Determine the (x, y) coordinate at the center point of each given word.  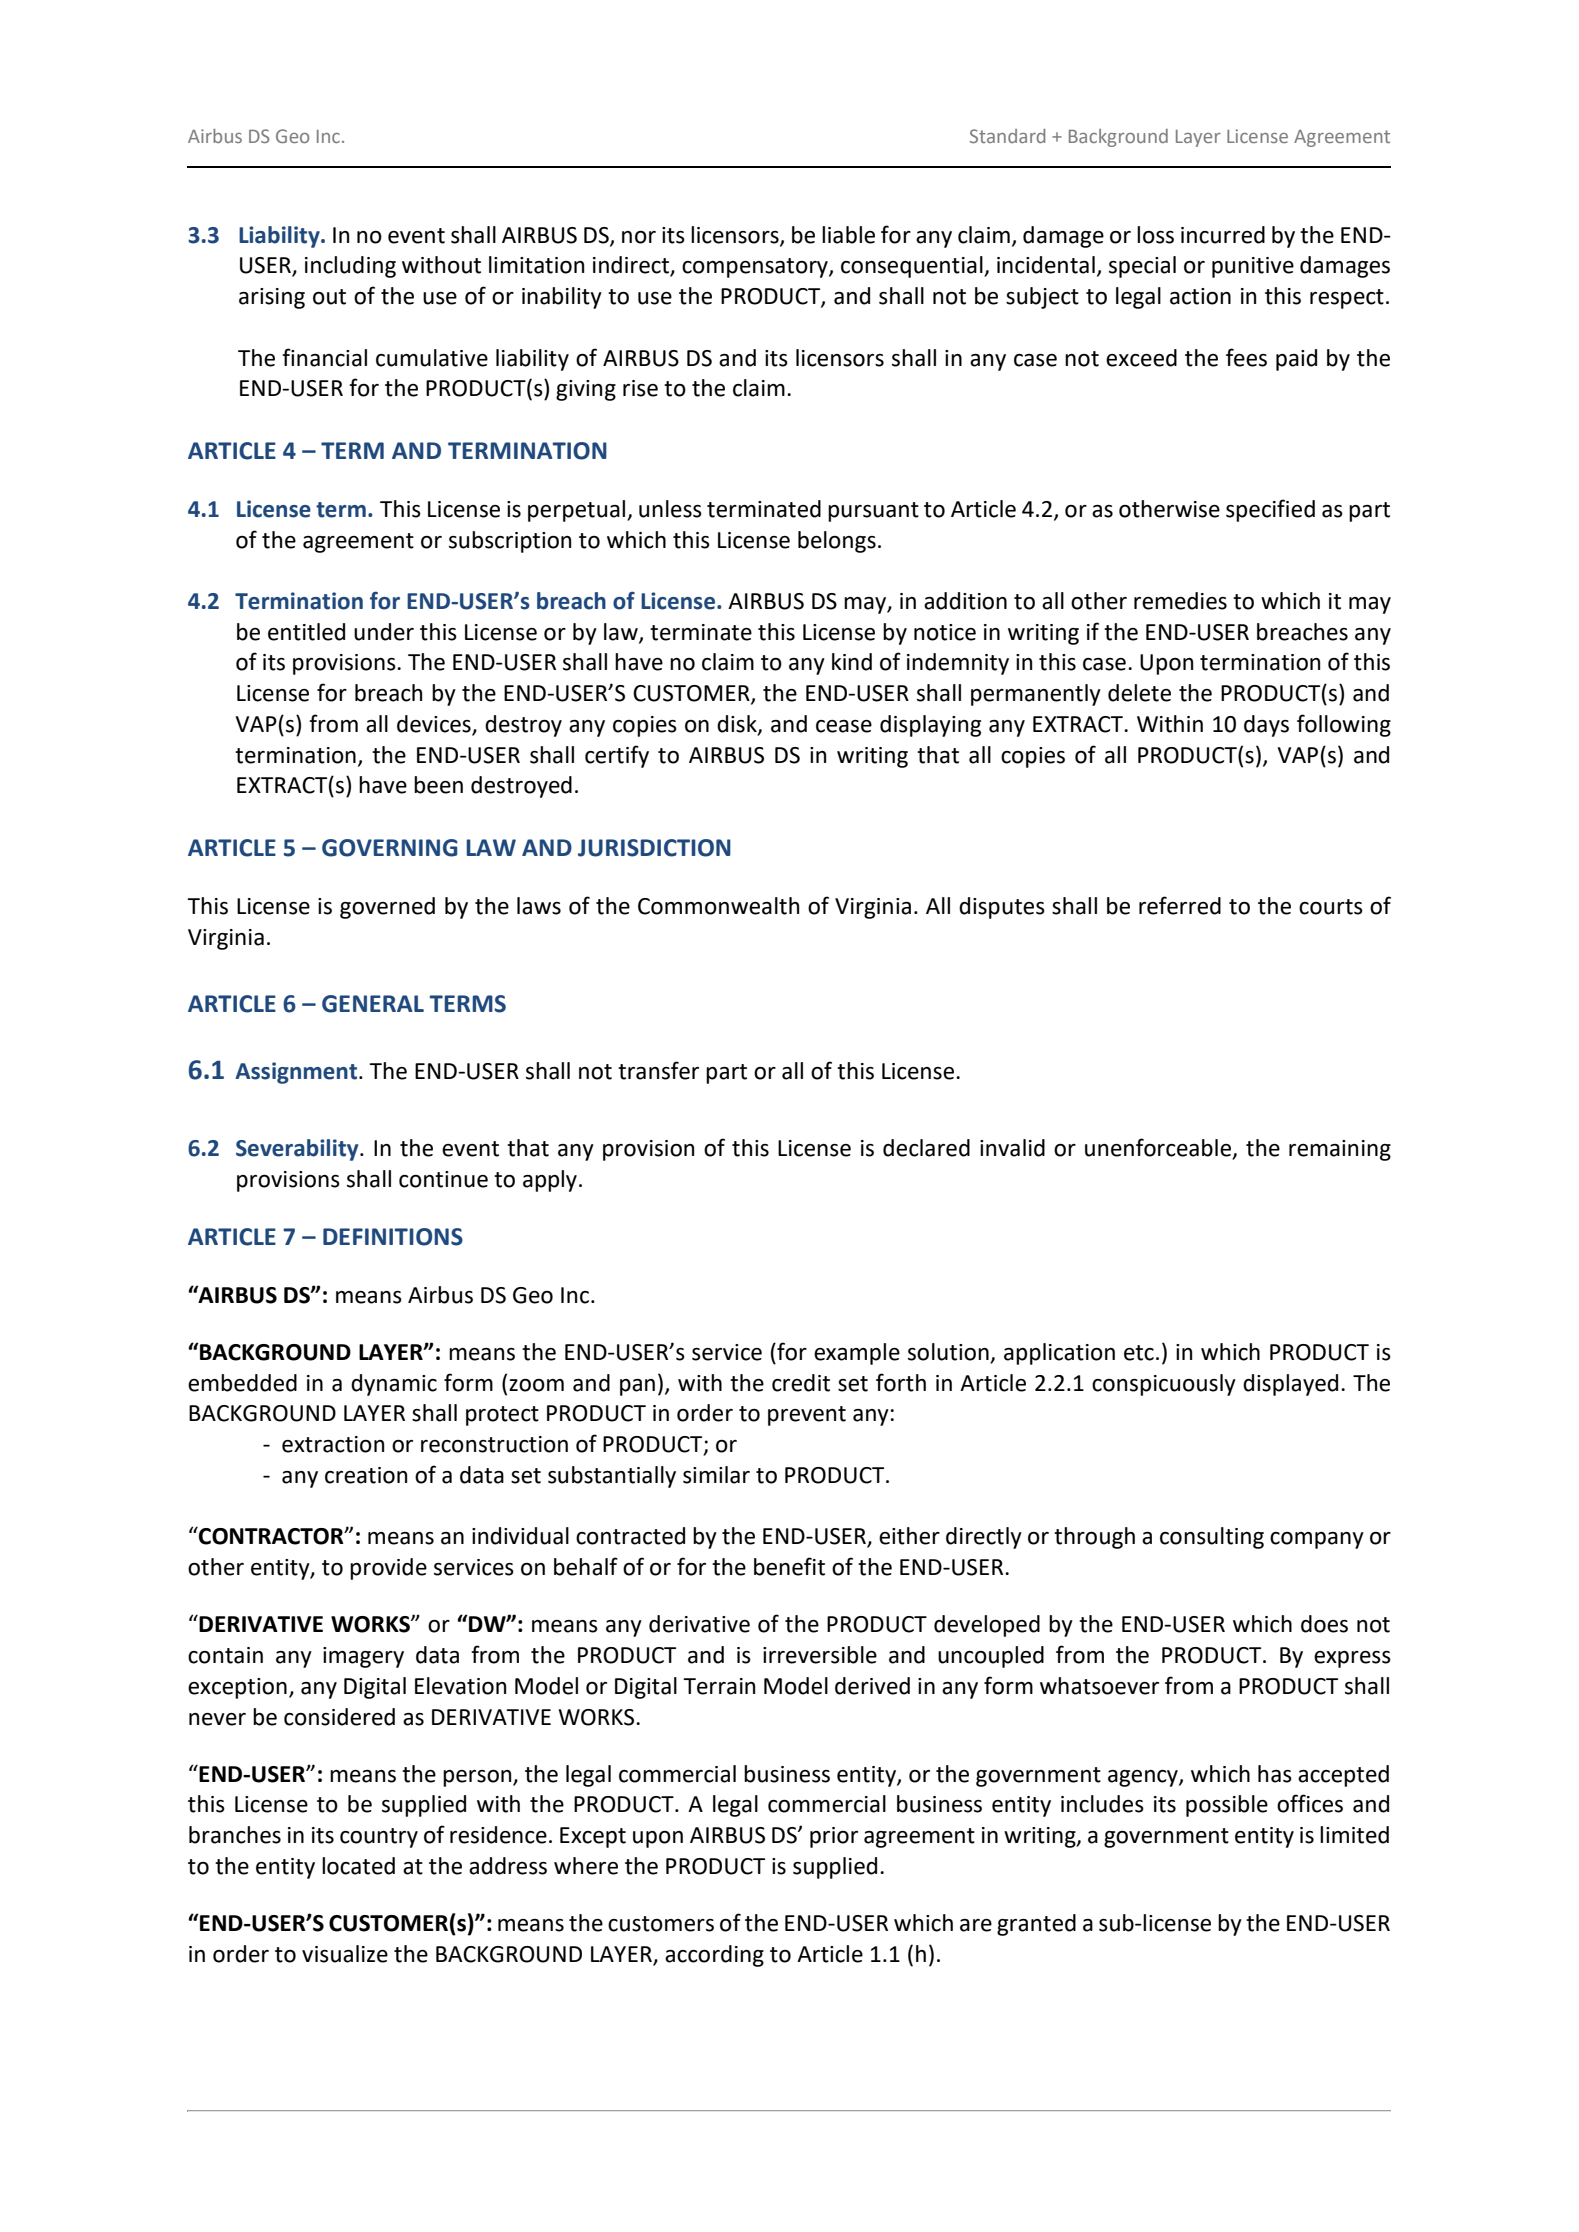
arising (272, 298)
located (358, 1866)
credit (801, 1383)
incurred (1223, 235)
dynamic (394, 1385)
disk (738, 725)
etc (1139, 1353)
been (438, 785)
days (1266, 726)
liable (848, 235)
